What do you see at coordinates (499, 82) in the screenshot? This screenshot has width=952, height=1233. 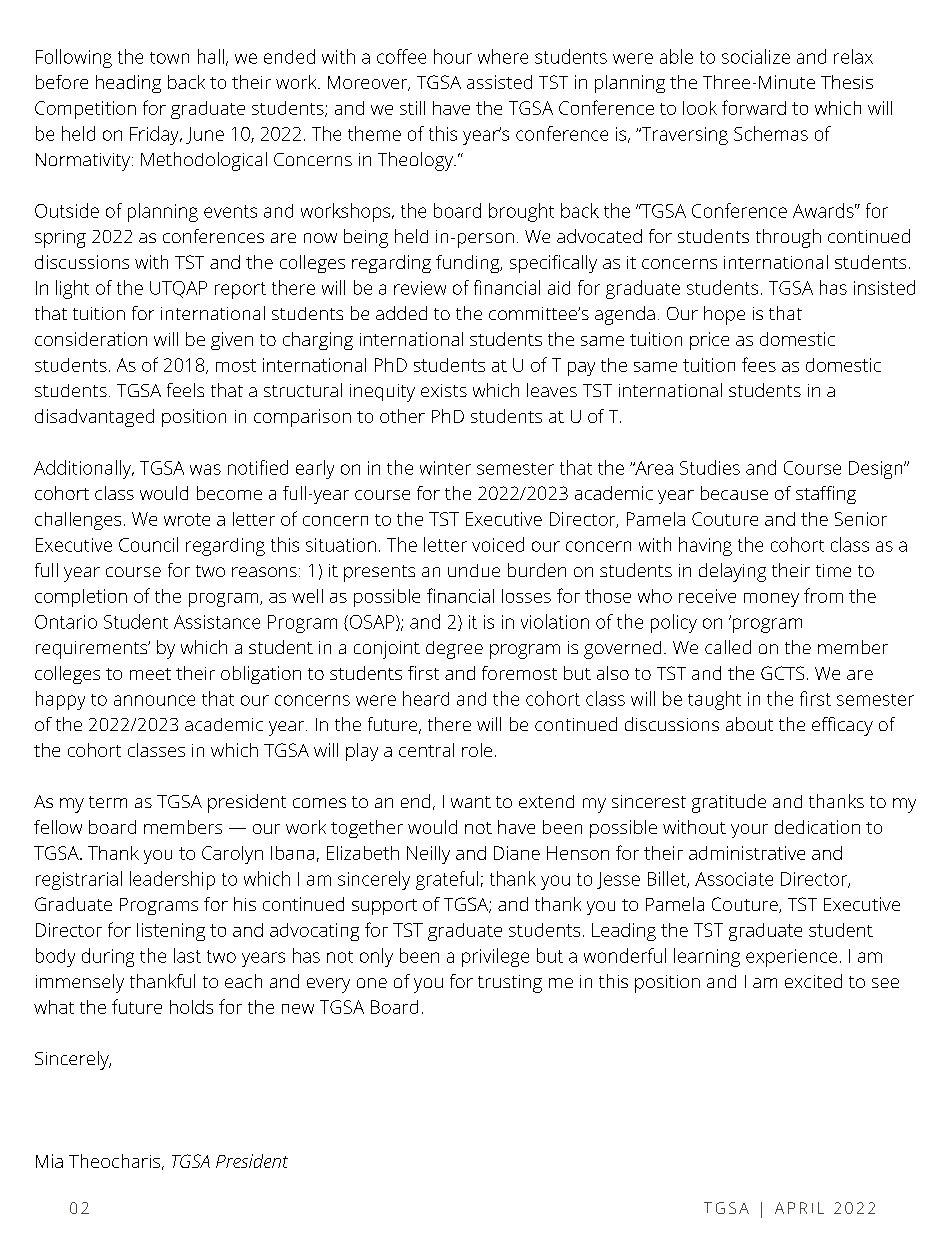 I see `assisted` at bounding box center [499, 82].
